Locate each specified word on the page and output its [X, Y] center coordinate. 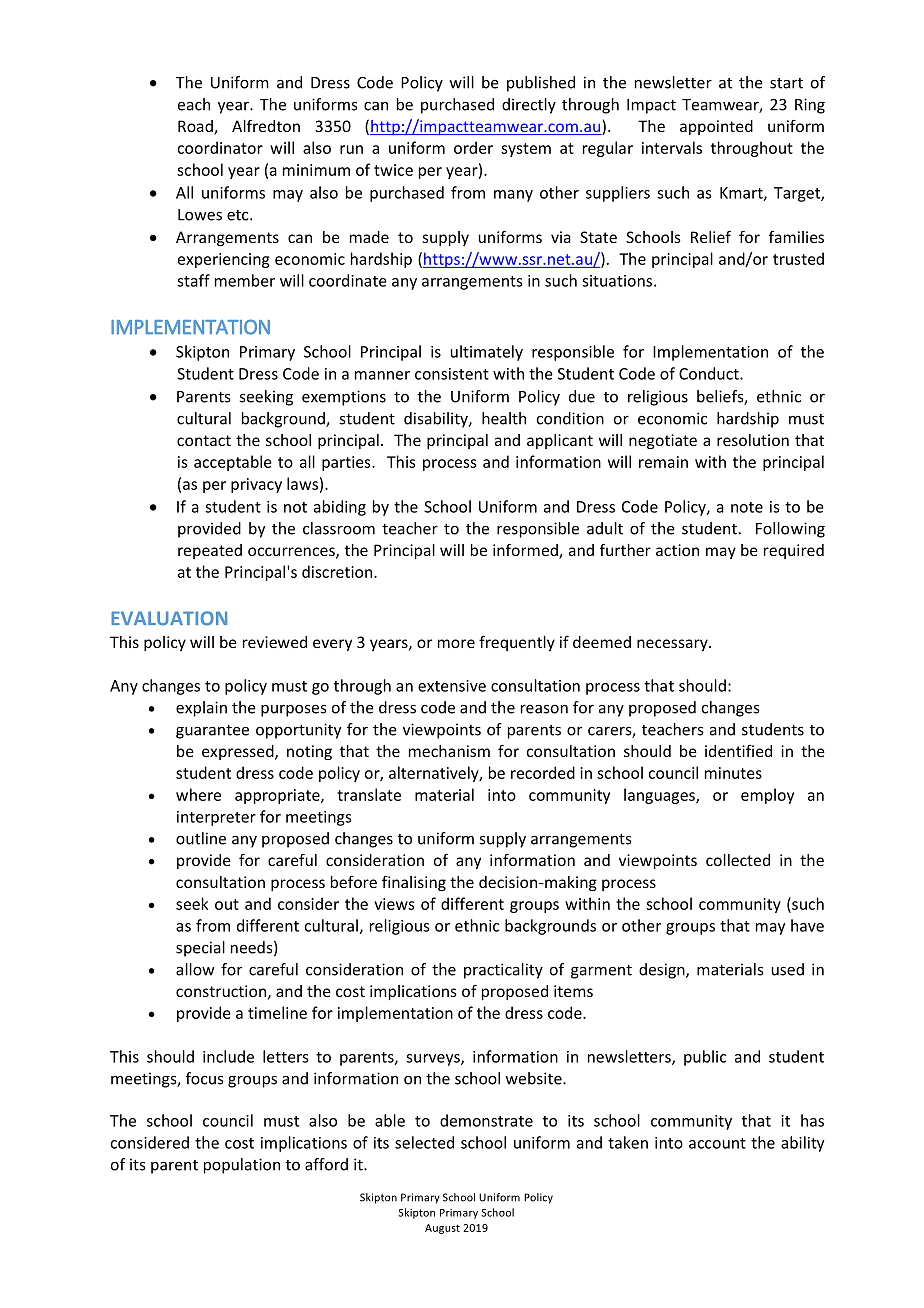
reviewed [275, 642]
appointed [716, 127]
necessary [673, 645]
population [242, 1166]
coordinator [220, 147]
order [473, 147]
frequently [517, 643]
